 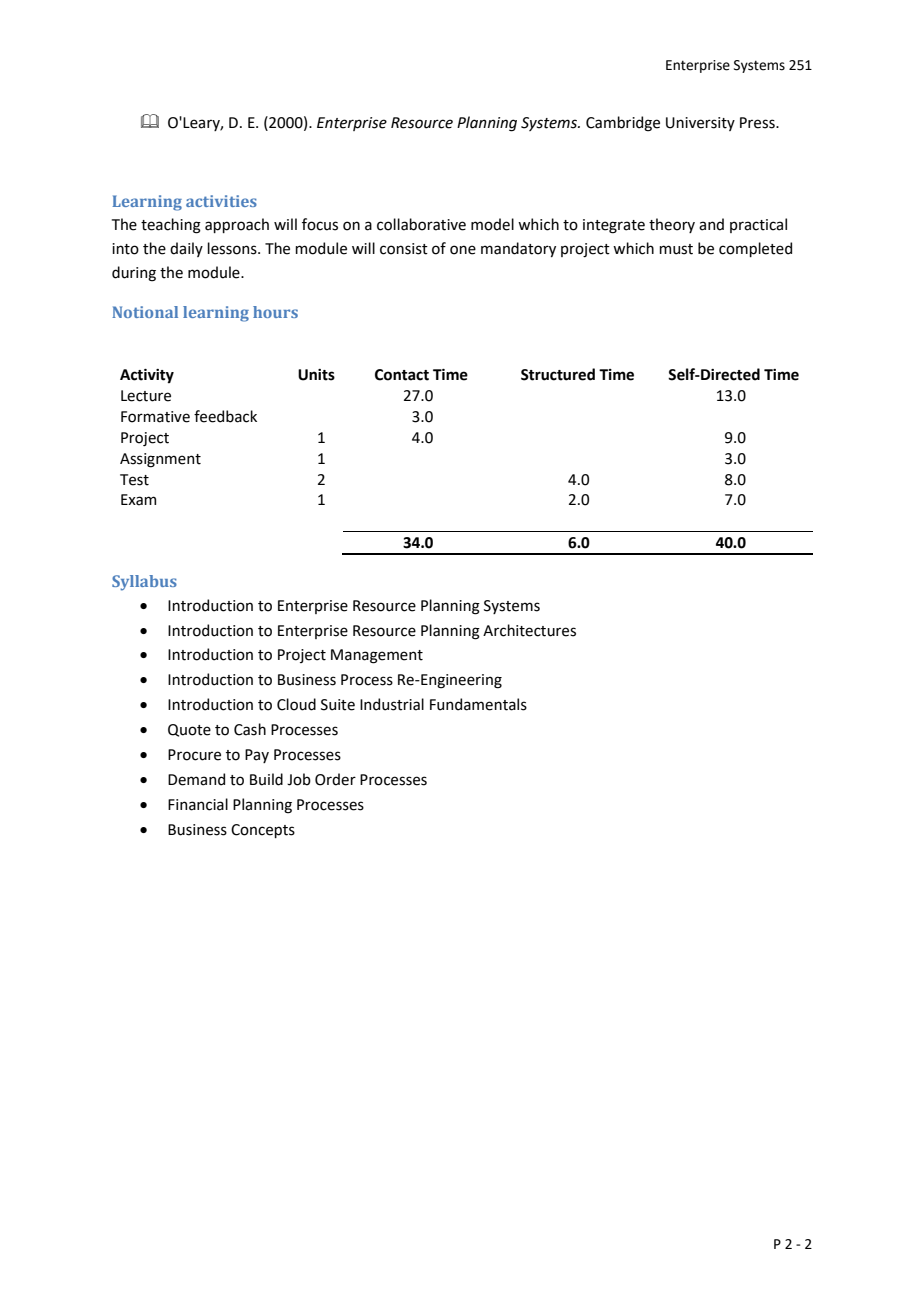 What do you see at coordinates (421, 224) in the document?
I see `collaborative` at bounding box center [421, 224].
